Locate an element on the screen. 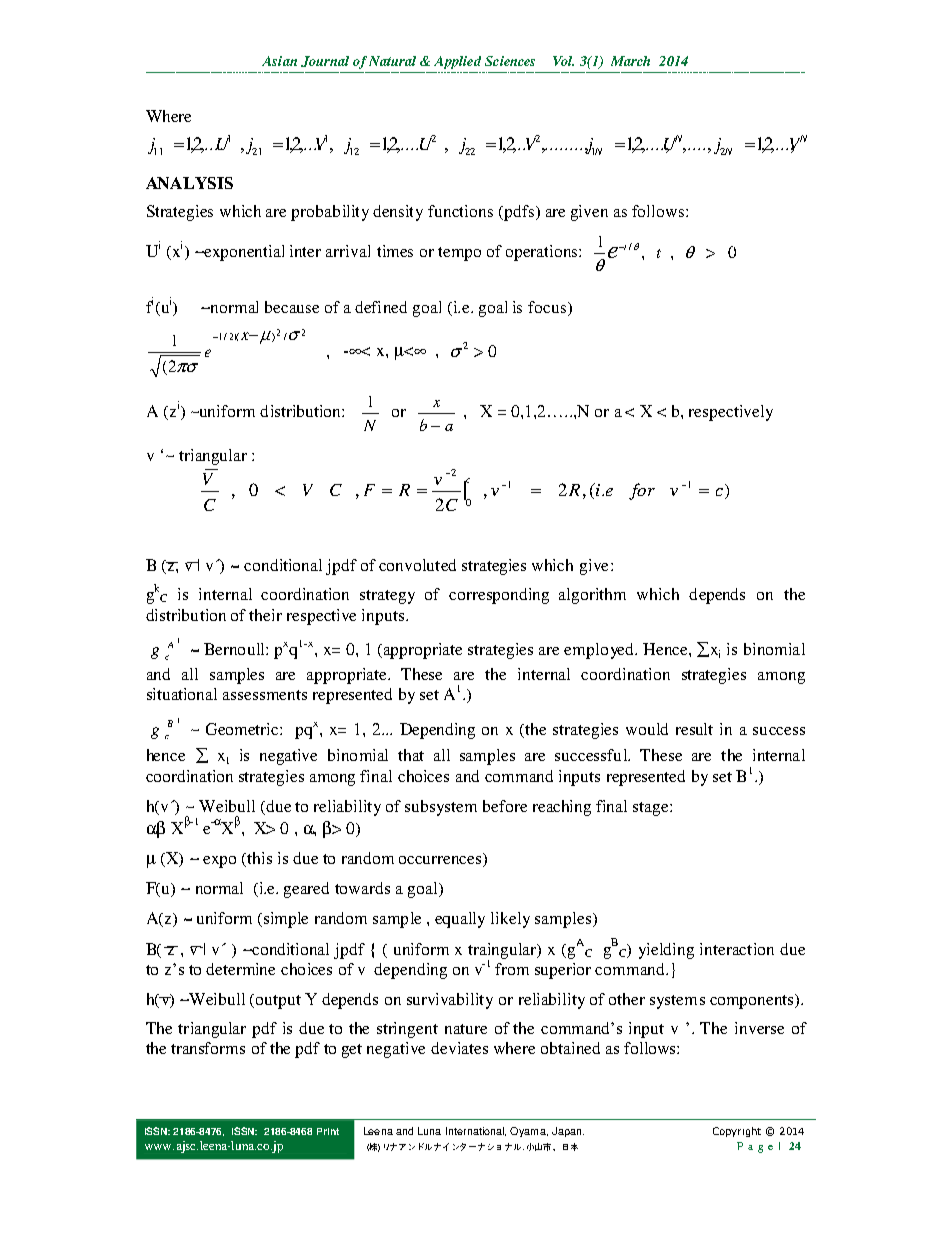 Image resolution: width=952 pixels, height=1233 pixels. Applied is located at coordinates (457, 62).
